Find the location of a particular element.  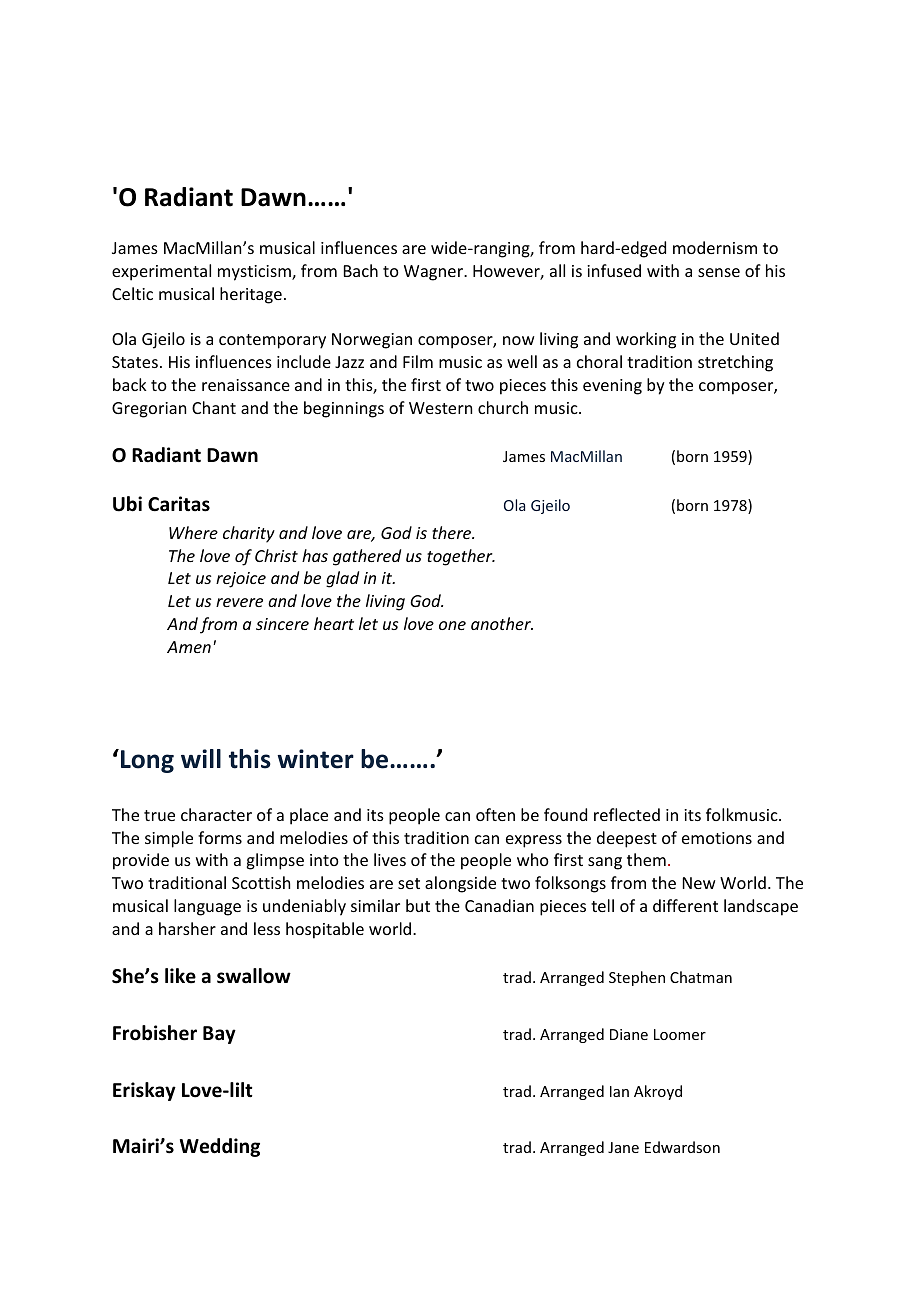

experimental is located at coordinates (161, 272).
